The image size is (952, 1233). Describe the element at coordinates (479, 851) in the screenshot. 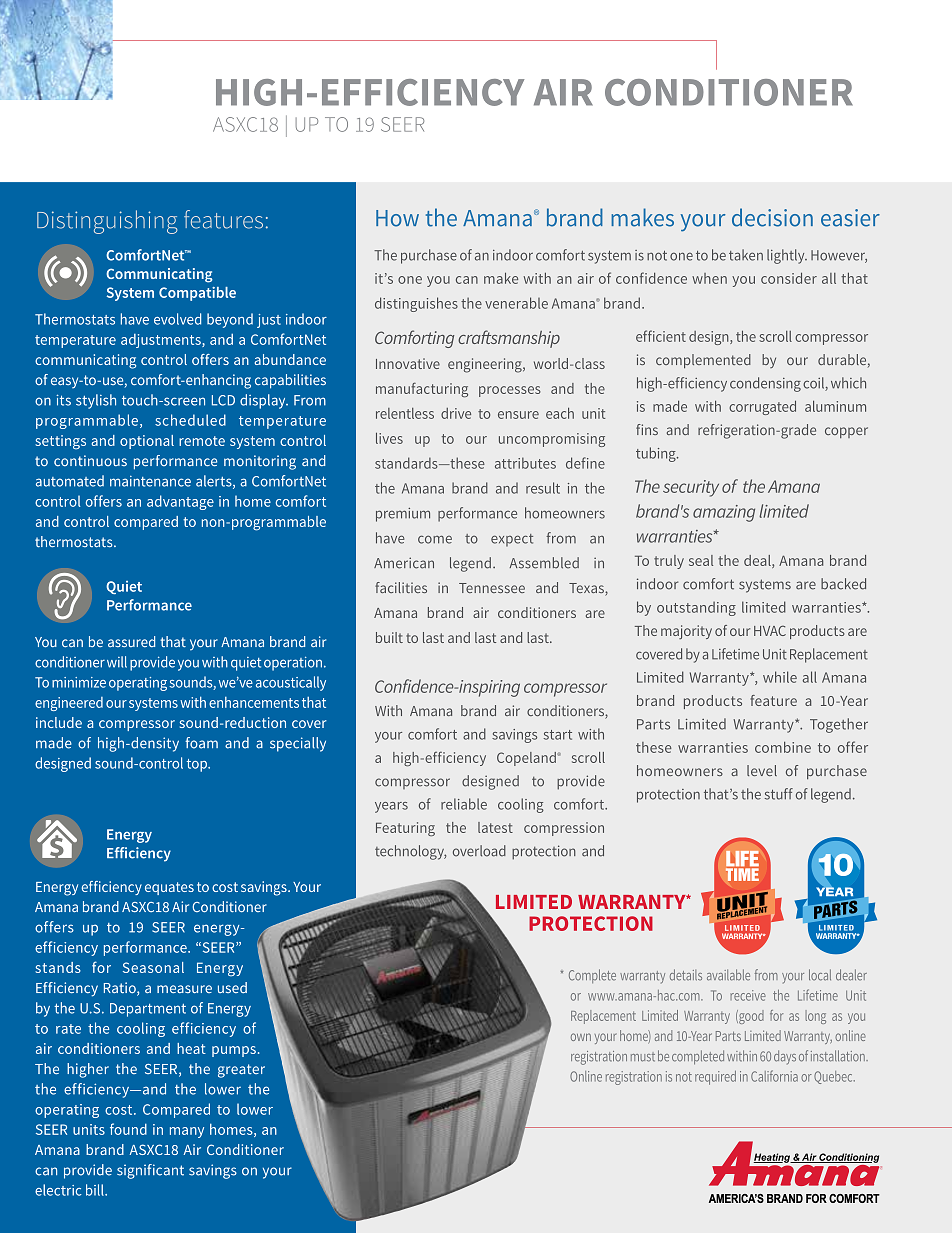

I see `overload` at that location.
